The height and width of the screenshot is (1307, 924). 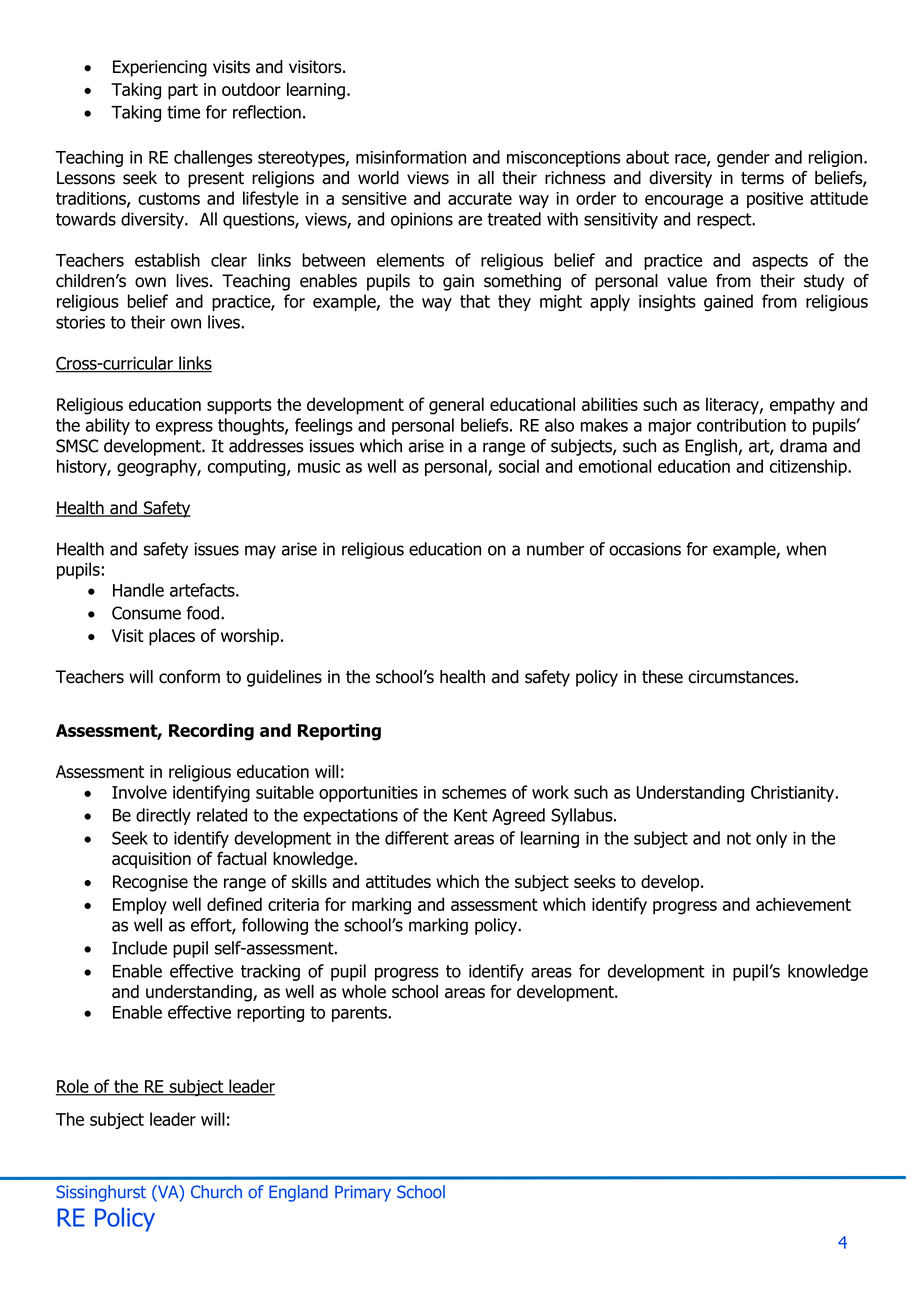 What do you see at coordinates (741, 425) in the screenshot?
I see `contribution` at bounding box center [741, 425].
